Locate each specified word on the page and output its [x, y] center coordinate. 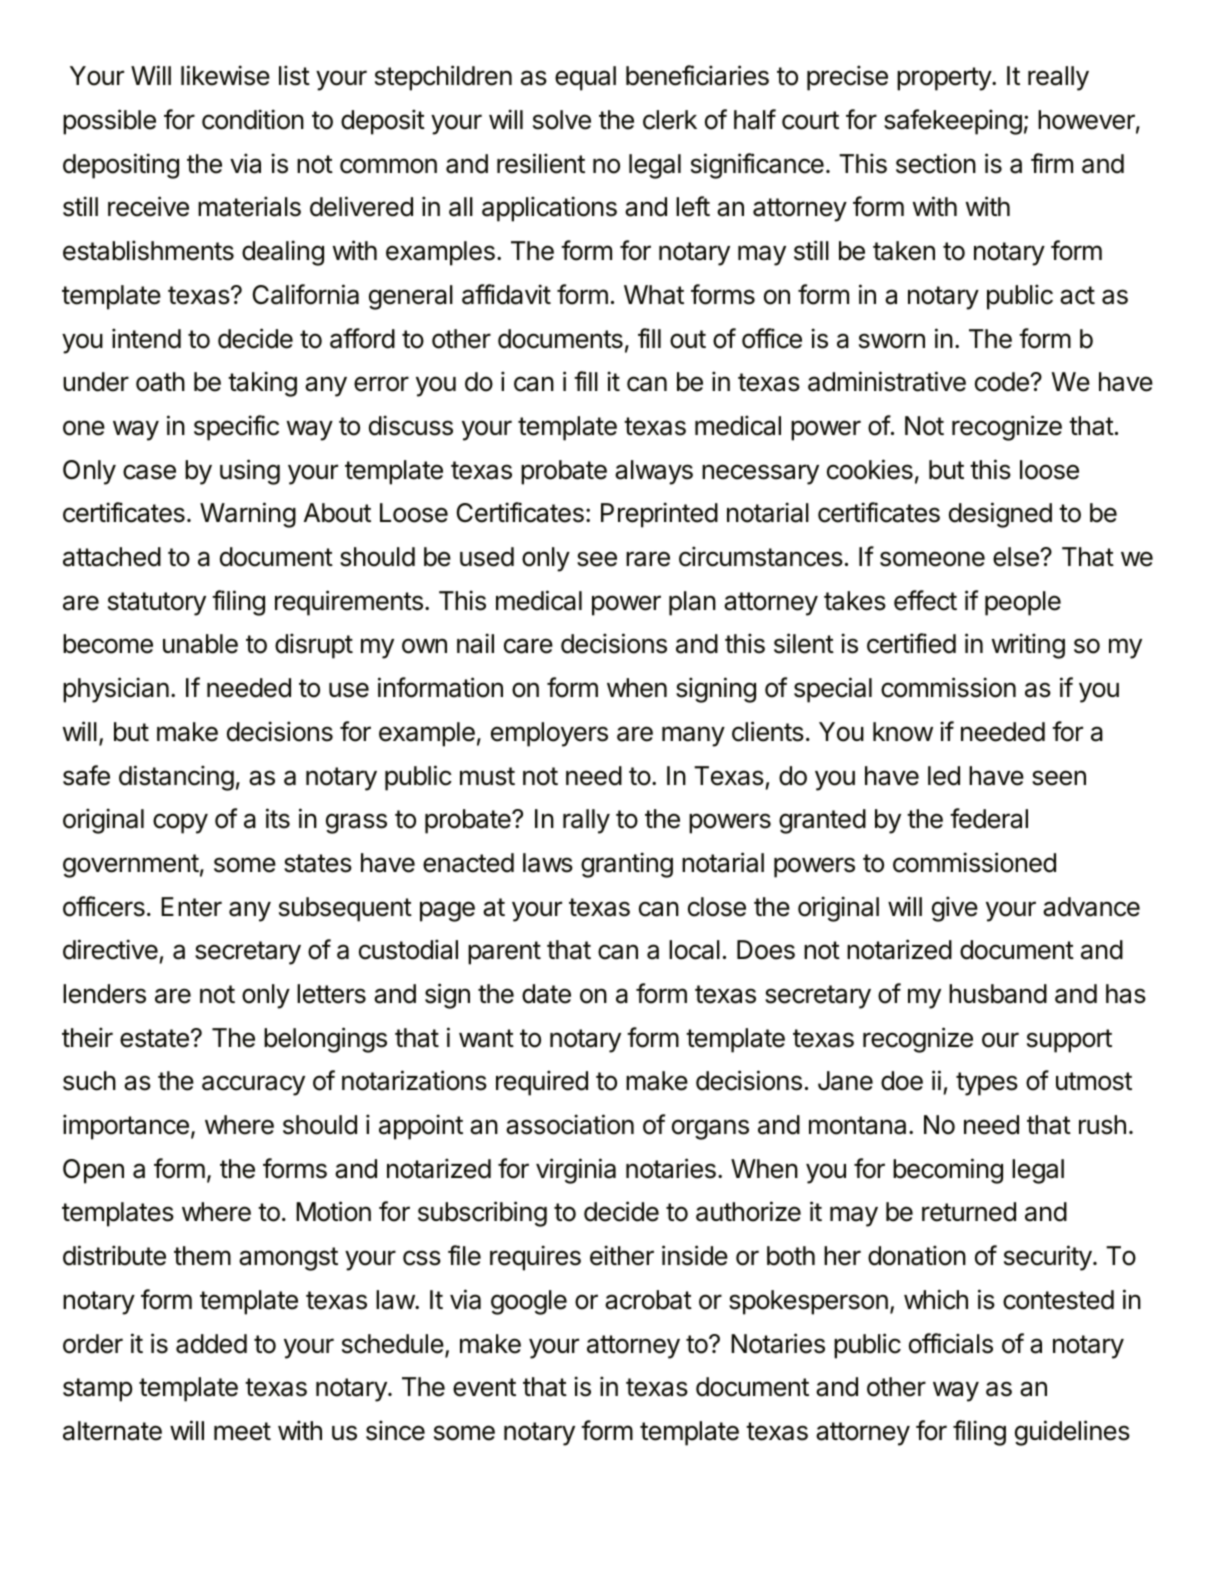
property [945, 79]
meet [242, 1431]
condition [253, 119]
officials [951, 1343]
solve [562, 120]
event [484, 1387]
